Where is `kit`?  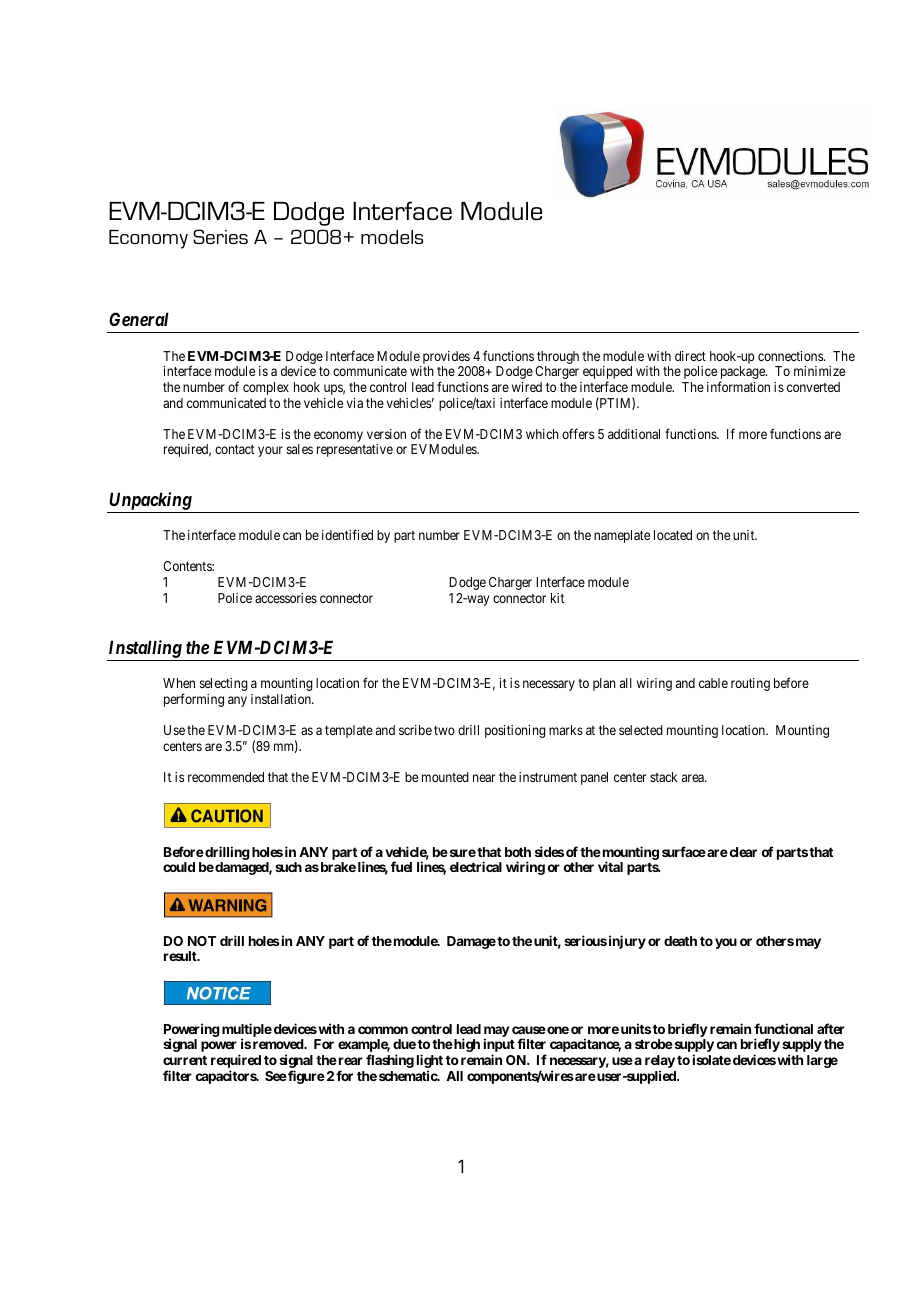
kit is located at coordinates (557, 598).
